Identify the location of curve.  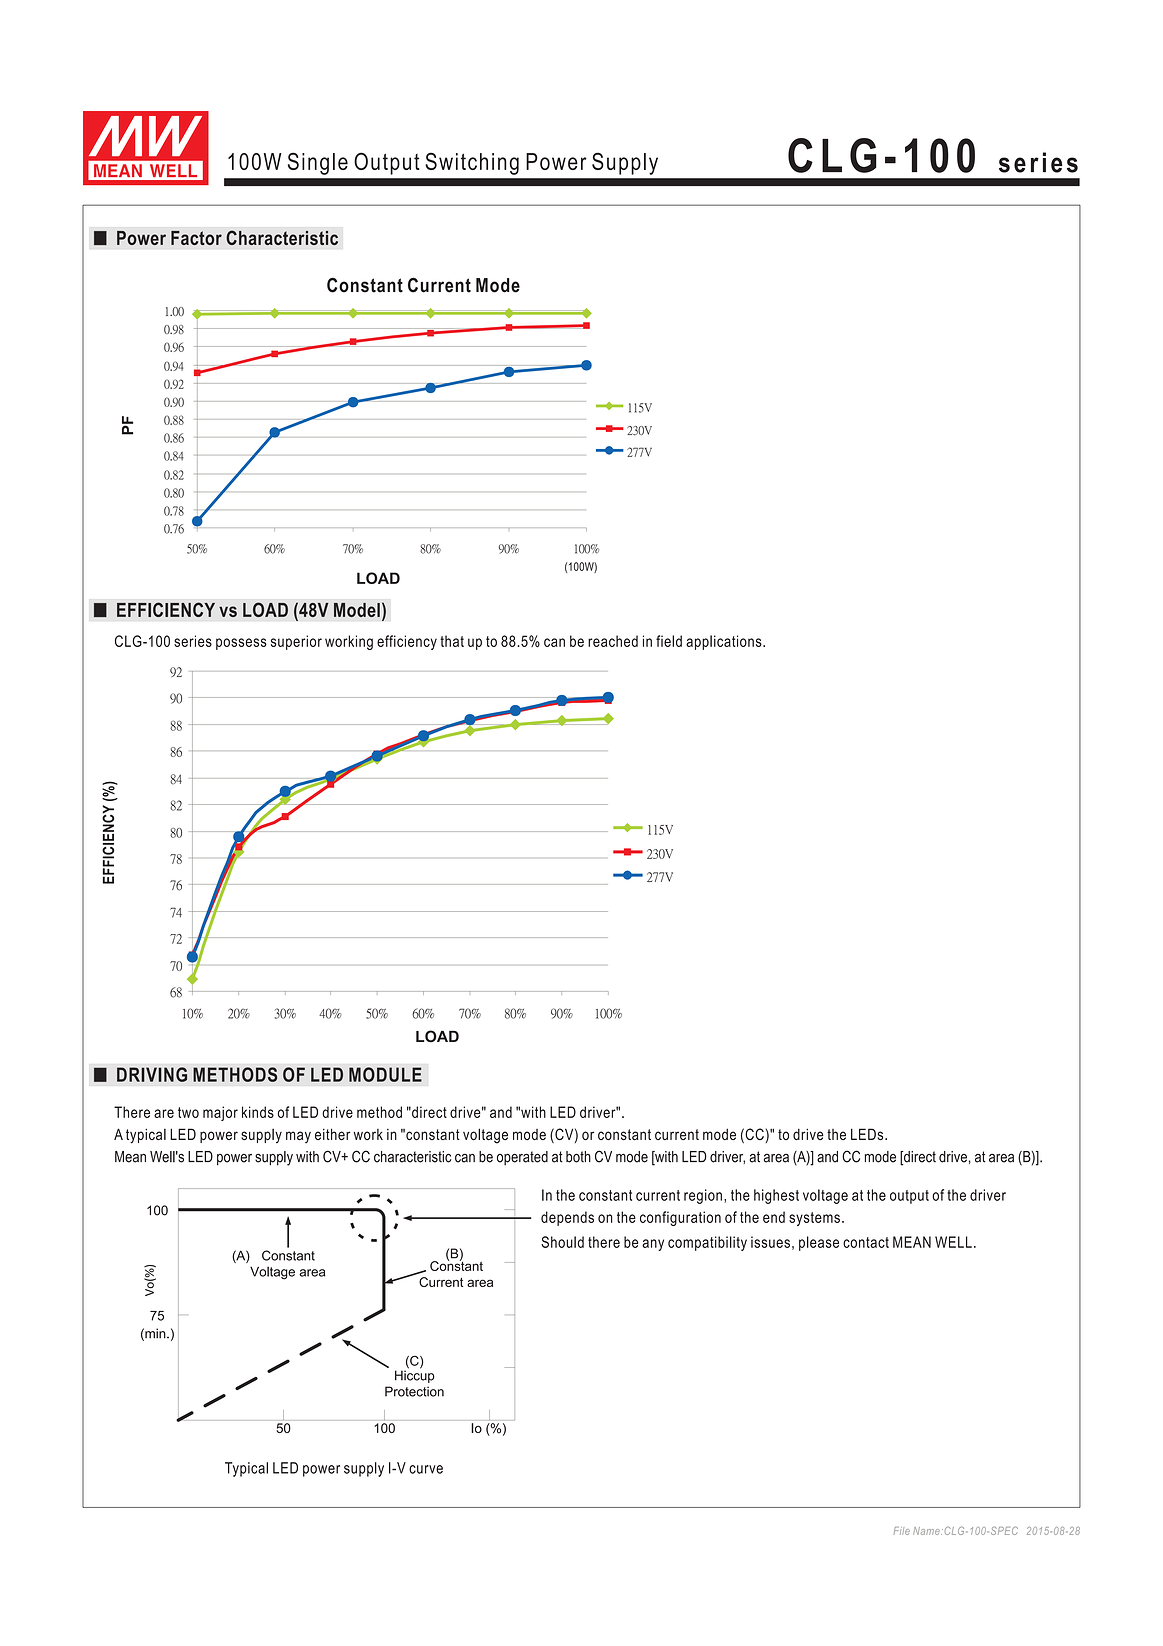
(426, 1469).
